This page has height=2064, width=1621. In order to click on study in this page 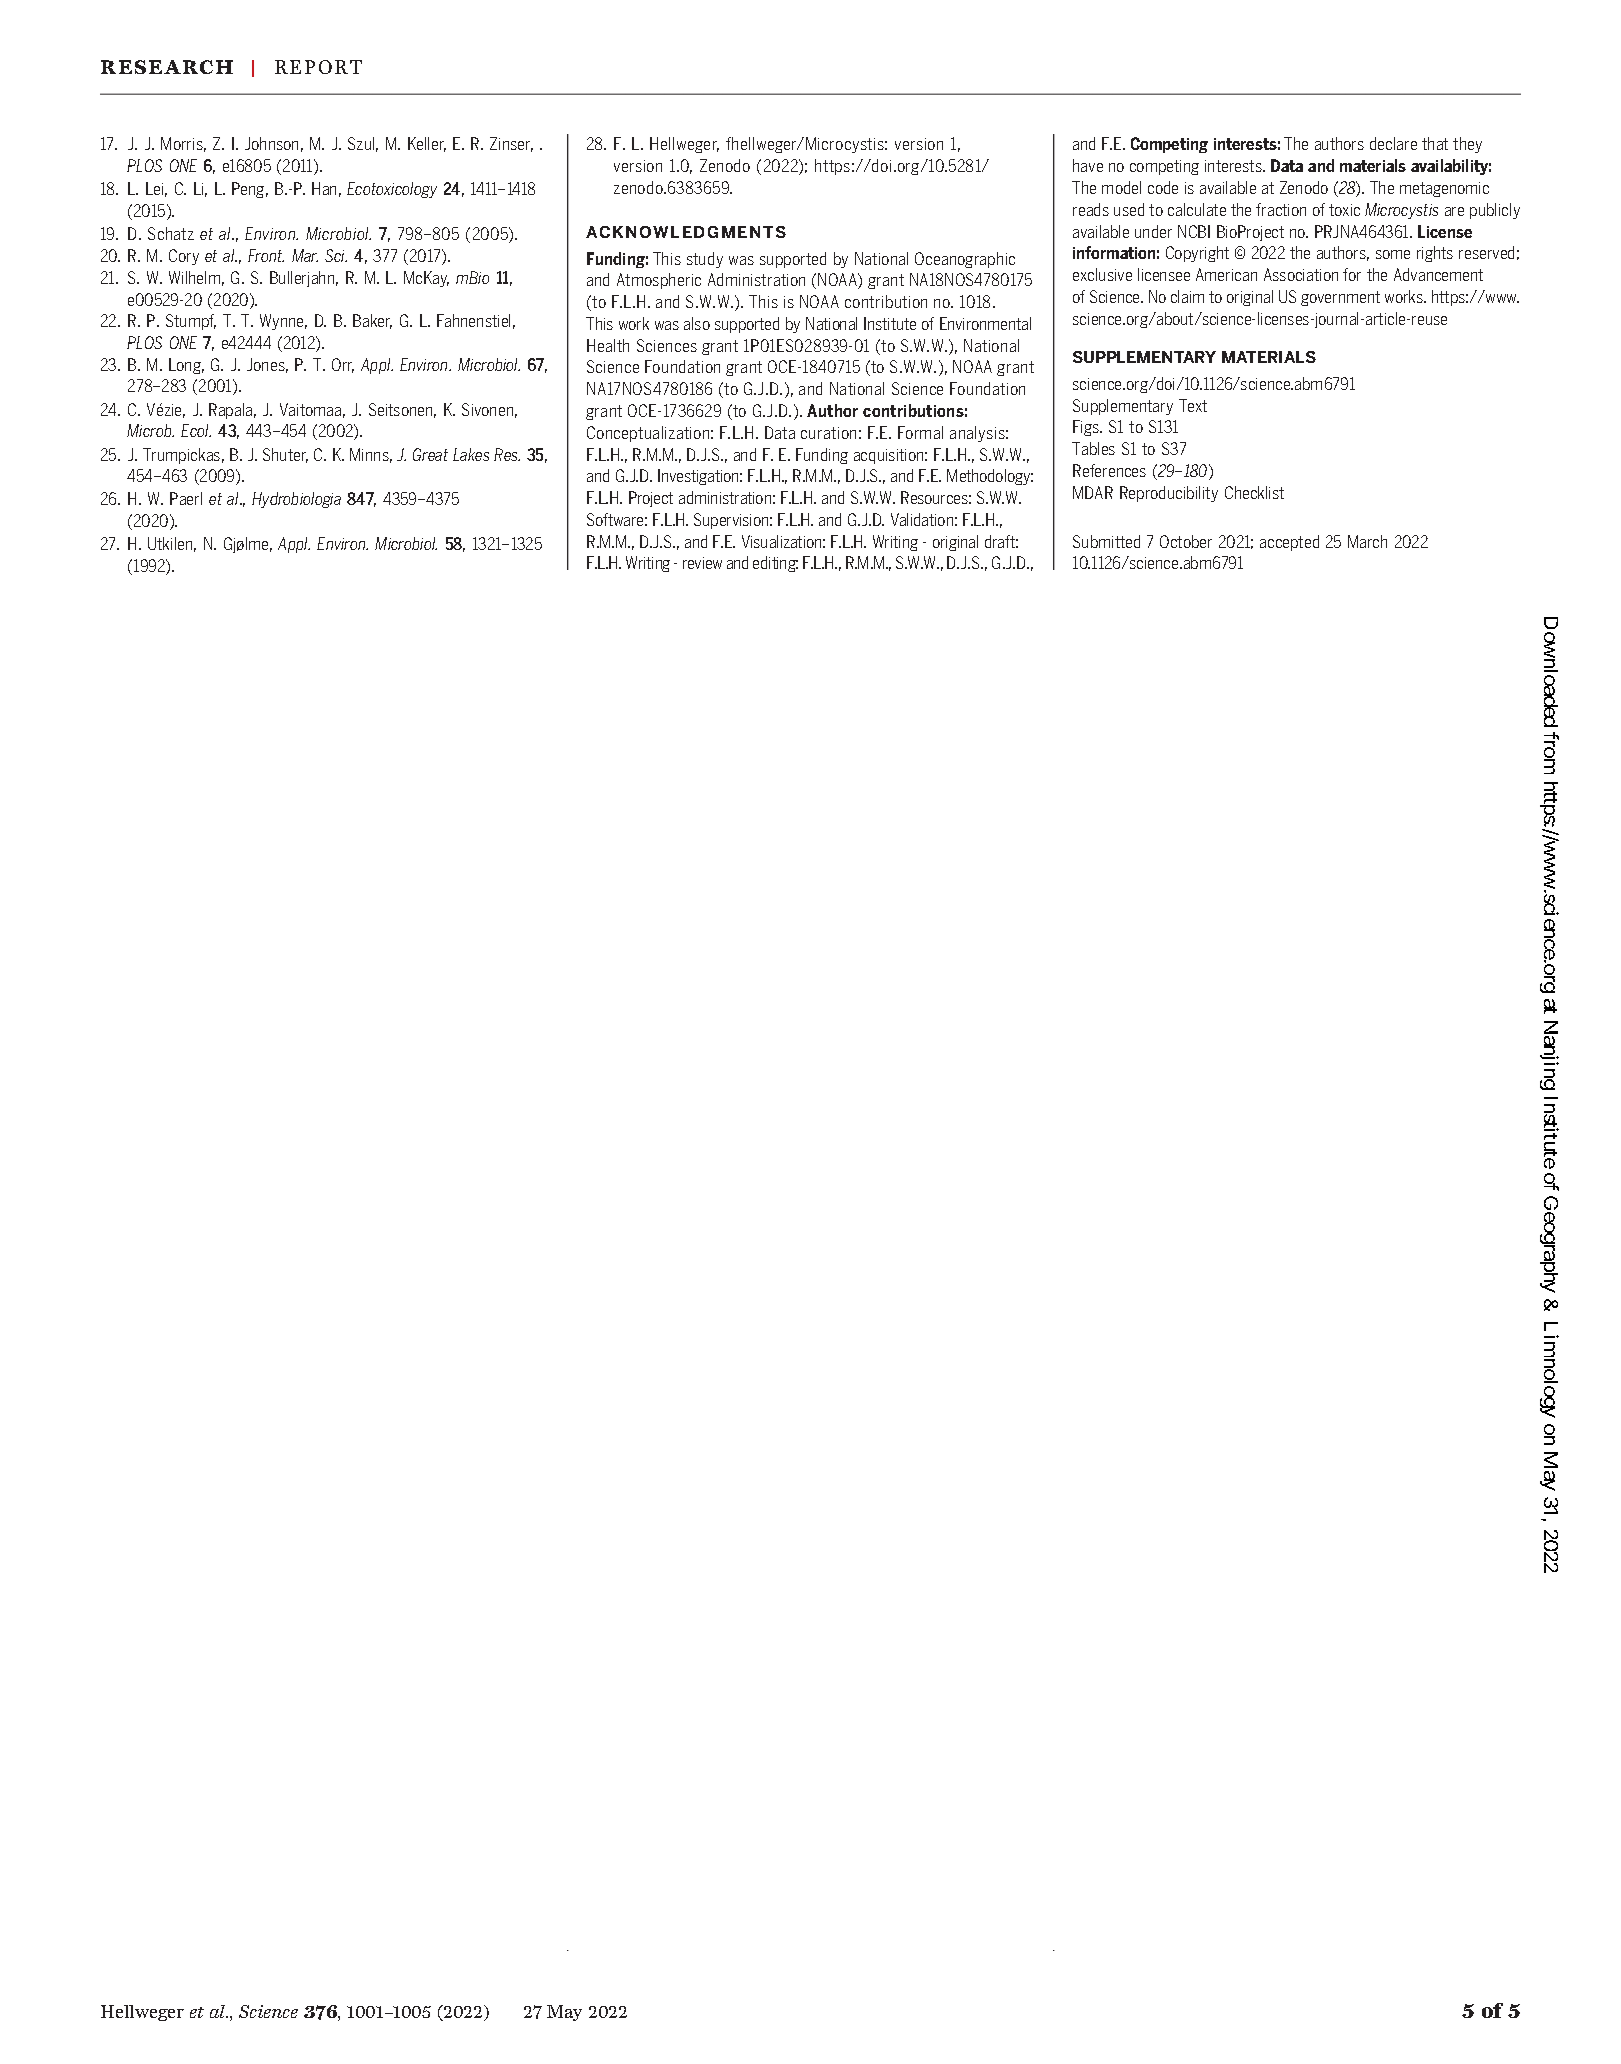, I will do `click(705, 260)`.
